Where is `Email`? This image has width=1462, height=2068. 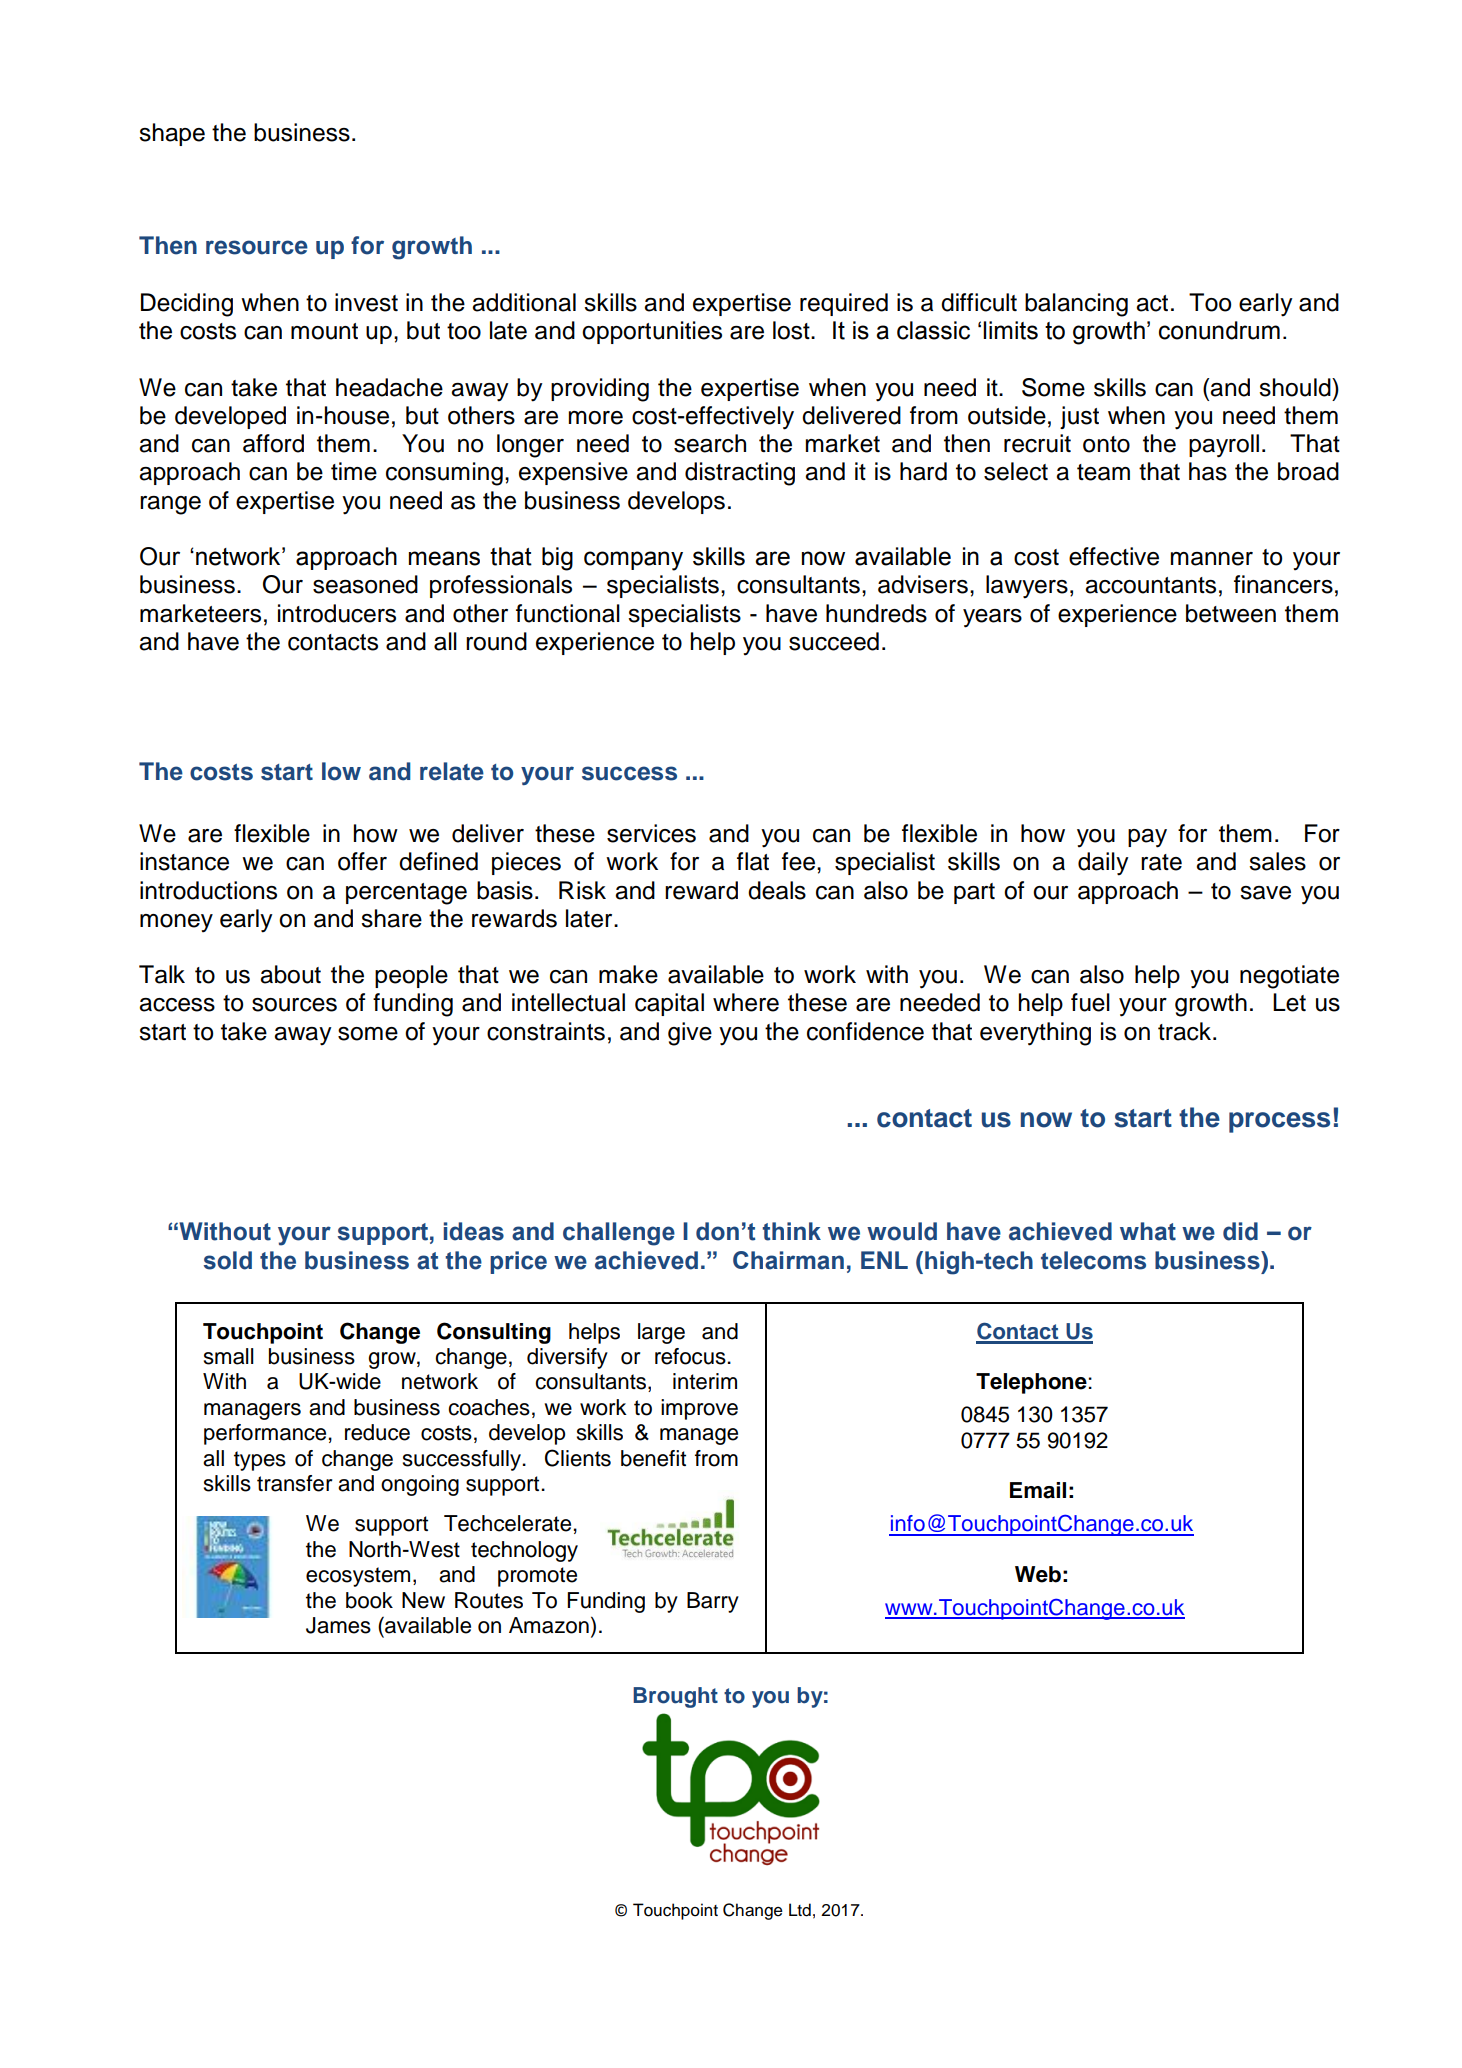
Email is located at coordinates (1038, 1490).
